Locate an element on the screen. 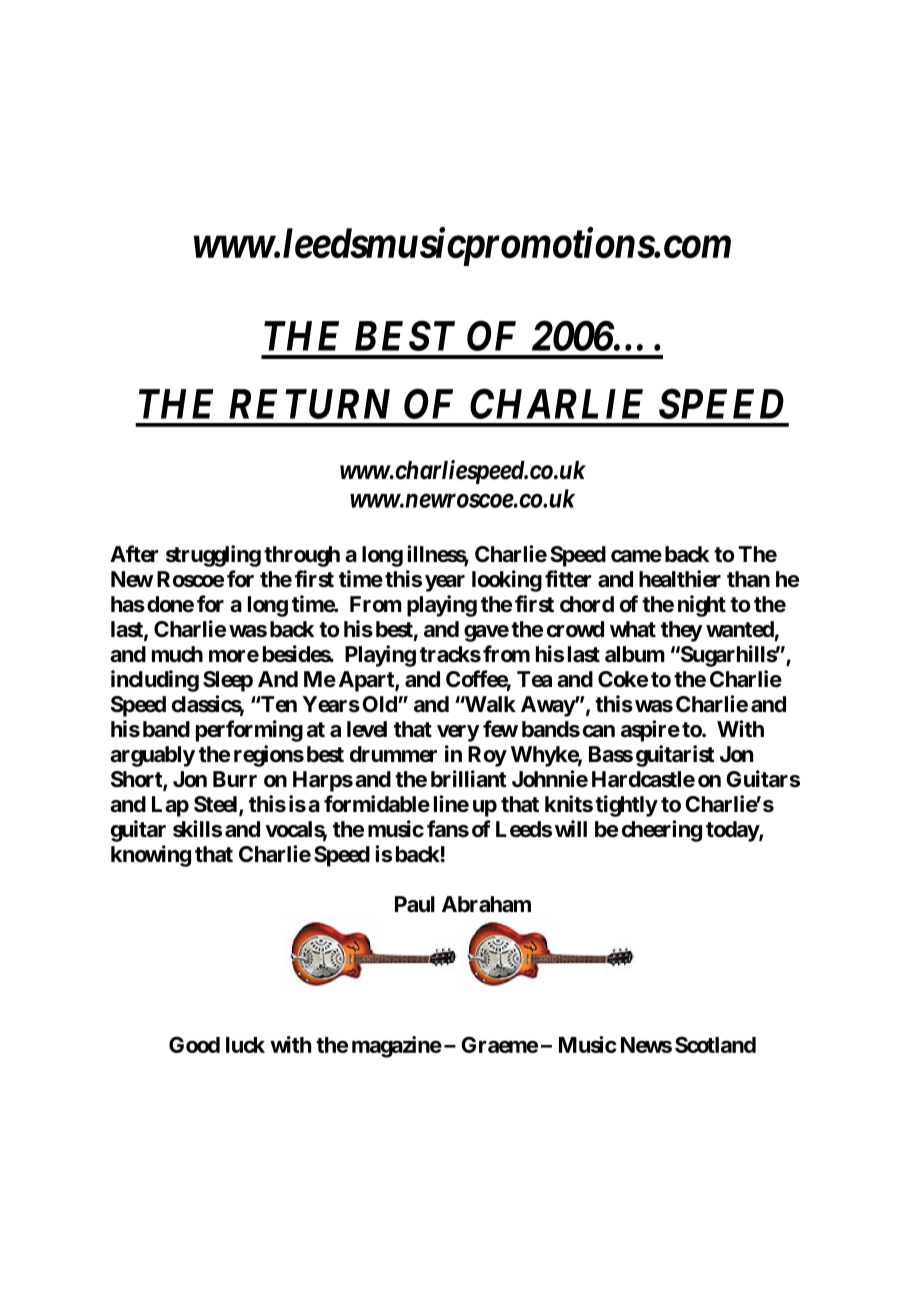 Image resolution: width=924 pixels, height=1308 pixels. brilliant is located at coordinates (469, 779).
